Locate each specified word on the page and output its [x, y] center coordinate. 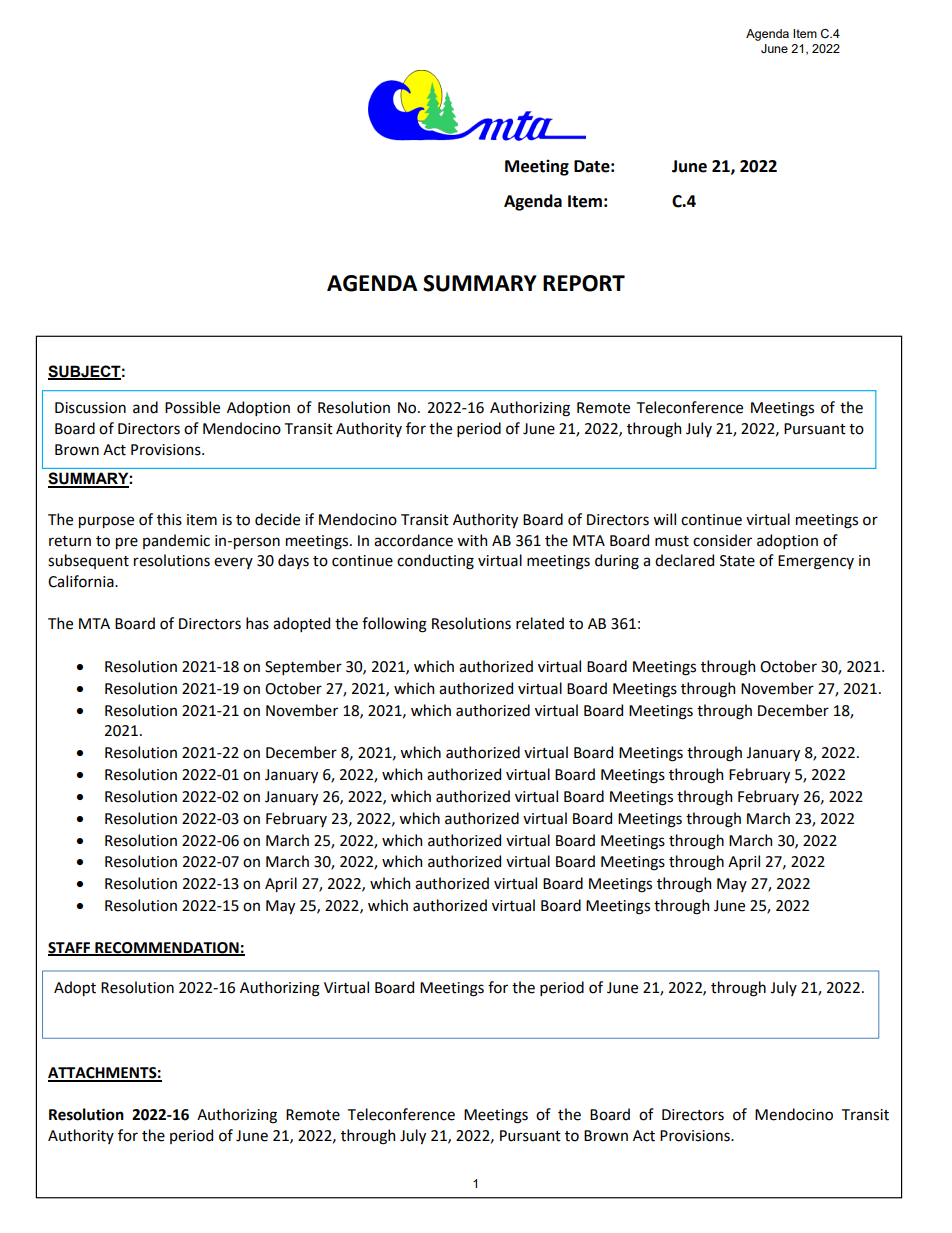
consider [722, 540]
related [540, 623]
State [737, 561]
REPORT [584, 283]
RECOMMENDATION [167, 948]
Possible [192, 407]
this [169, 519]
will [664, 519]
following [394, 625]
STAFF [70, 948]
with [472, 540]
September [303, 667]
